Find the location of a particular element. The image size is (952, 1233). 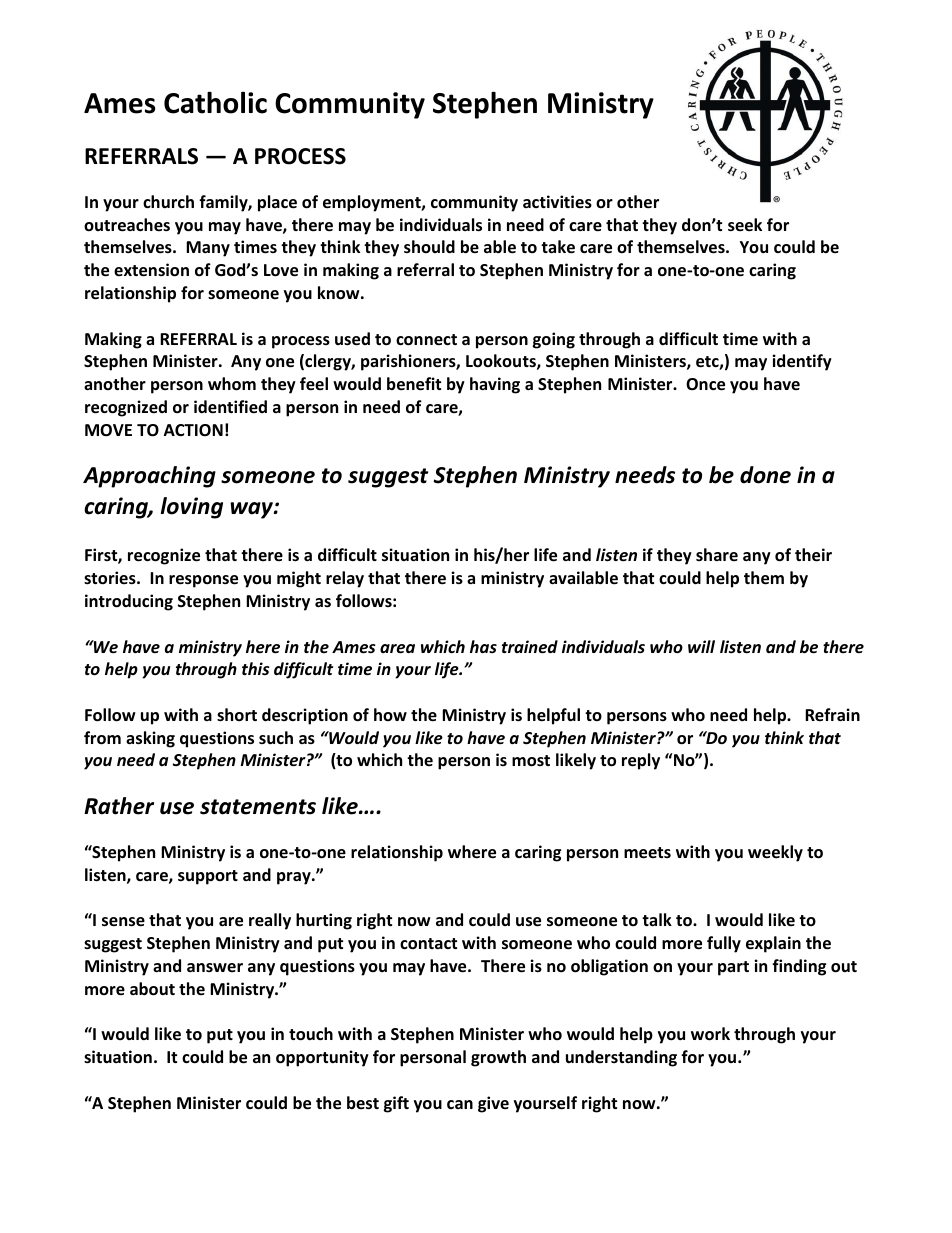

activities is located at coordinates (557, 202).
